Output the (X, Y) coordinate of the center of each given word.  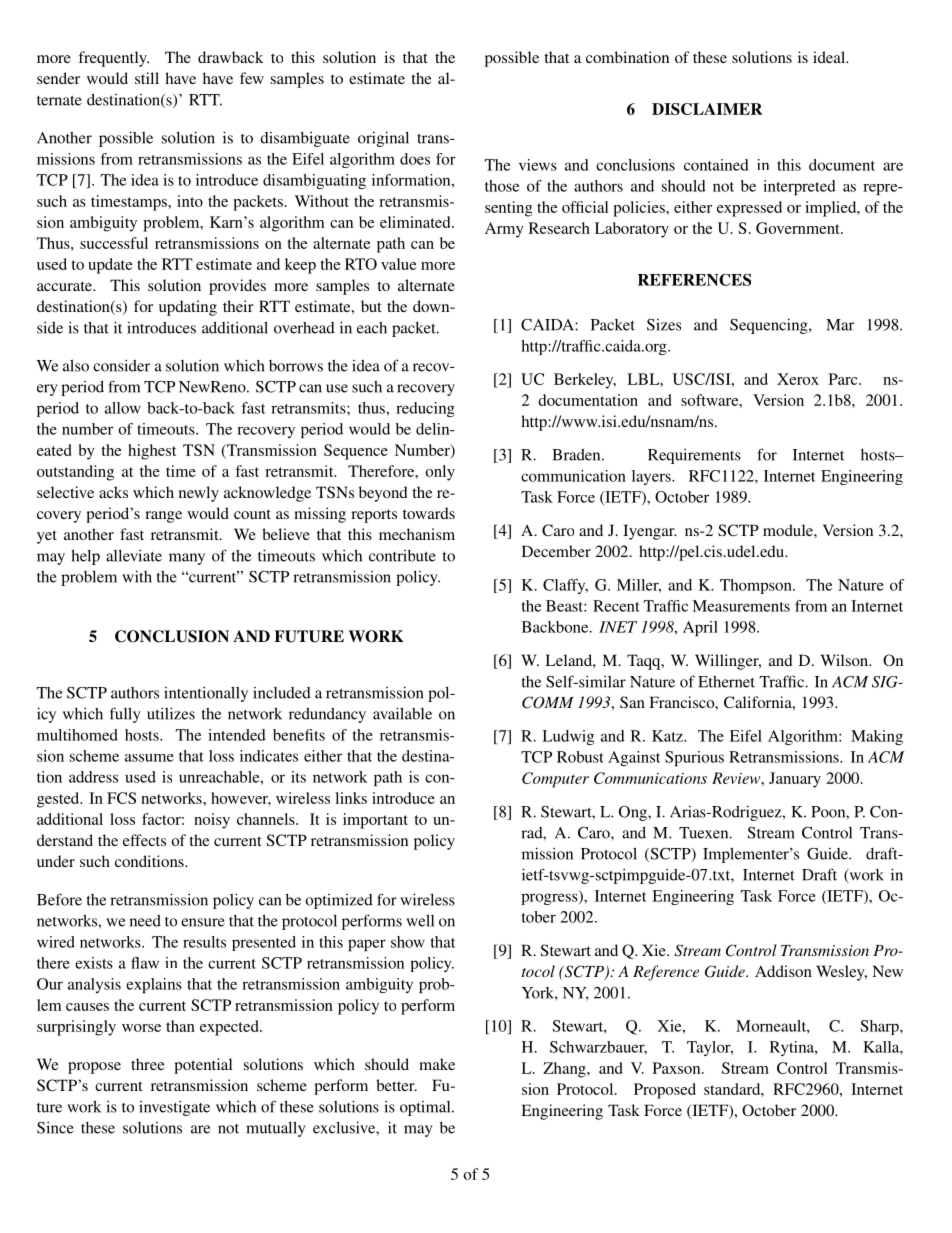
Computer (555, 780)
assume (149, 758)
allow (123, 408)
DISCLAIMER (707, 109)
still (147, 78)
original (383, 139)
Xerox (798, 379)
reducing (425, 409)
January (795, 780)
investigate (174, 1108)
